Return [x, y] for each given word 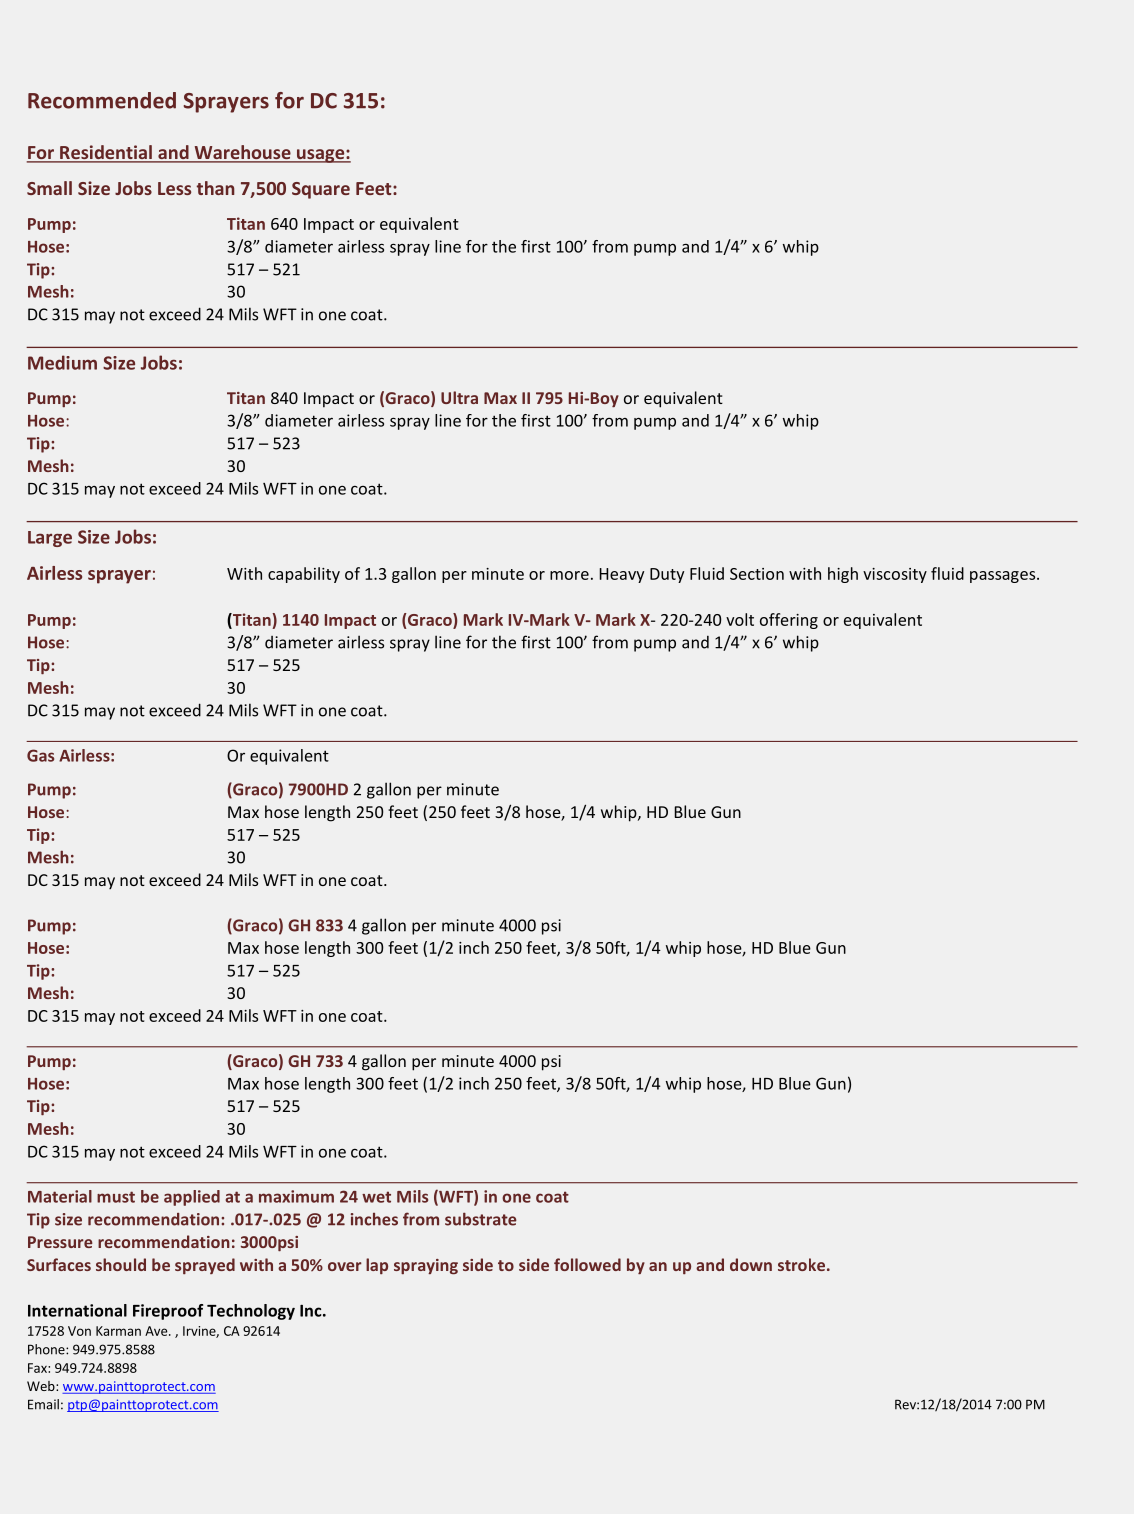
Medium [62, 362]
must [116, 1197]
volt [740, 619]
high [843, 575]
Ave [157, 1331]
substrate [481, 1219]
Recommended [102, 100]
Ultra [459, 397]
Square [321, 190]
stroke [801, 1264]
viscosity [895, 575]
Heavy [621, 575]
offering [789, 621]
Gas [40, 755]
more [569, 575]
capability [304, 575]
